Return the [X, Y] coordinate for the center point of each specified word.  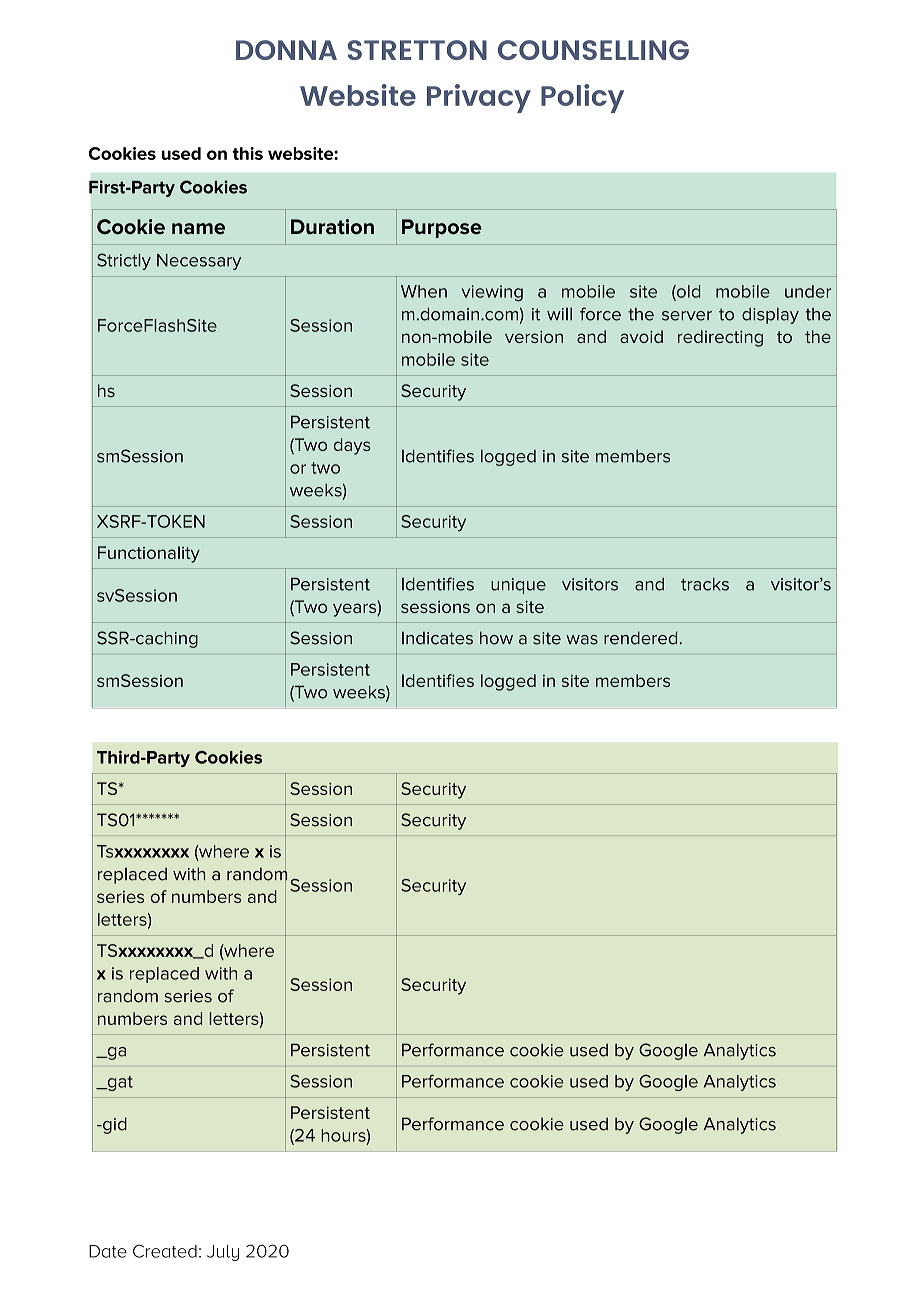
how [496, 638]
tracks [705, 584]
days [352, 446]
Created [165, 1251]
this [247, 153]
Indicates [437, 638]
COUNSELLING [593, 50]
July [223, 1253]
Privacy [479, 98]
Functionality [149, 554]
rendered [642, 638]
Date [108, 1251]
